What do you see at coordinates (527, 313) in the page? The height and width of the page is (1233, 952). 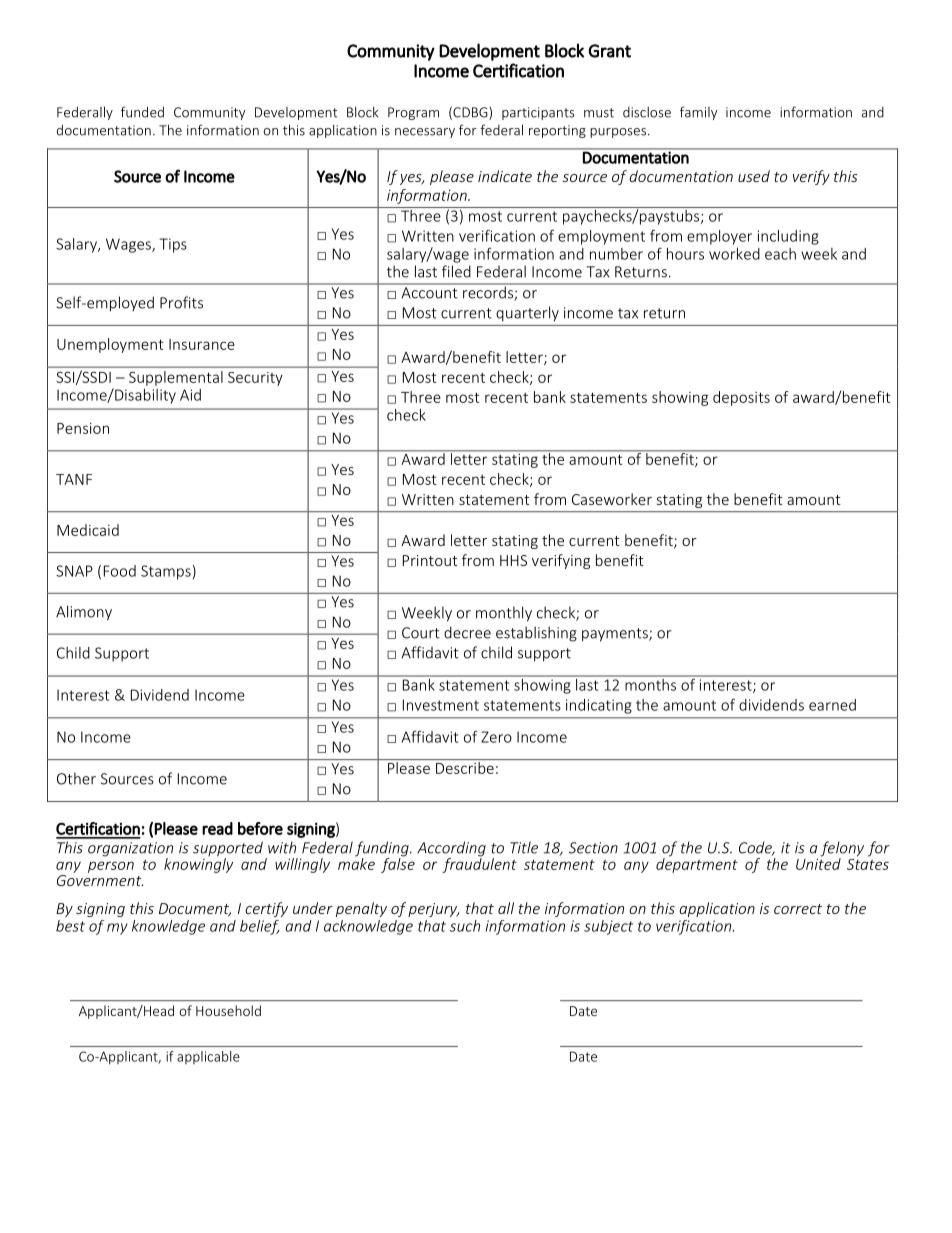 I see `quarterly` at bounding box center [527, 313].
